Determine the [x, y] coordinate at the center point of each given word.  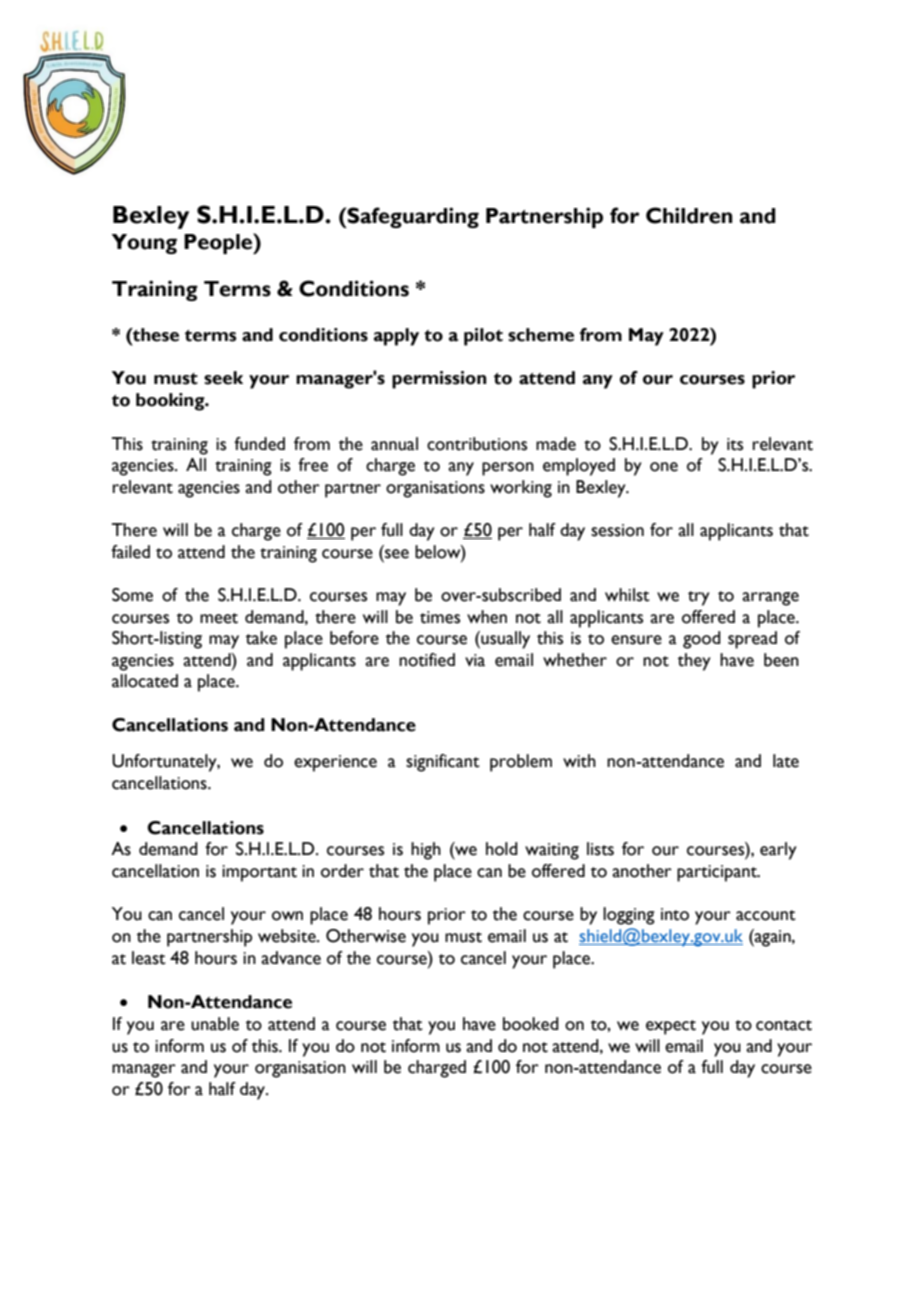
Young [144, 244]
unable [215, 1024]
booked [531, 1024]
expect [671, 1027]
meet [219, 618]
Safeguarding [412, 217]
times [440, 617]
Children [689, 215]
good [702, 640]
